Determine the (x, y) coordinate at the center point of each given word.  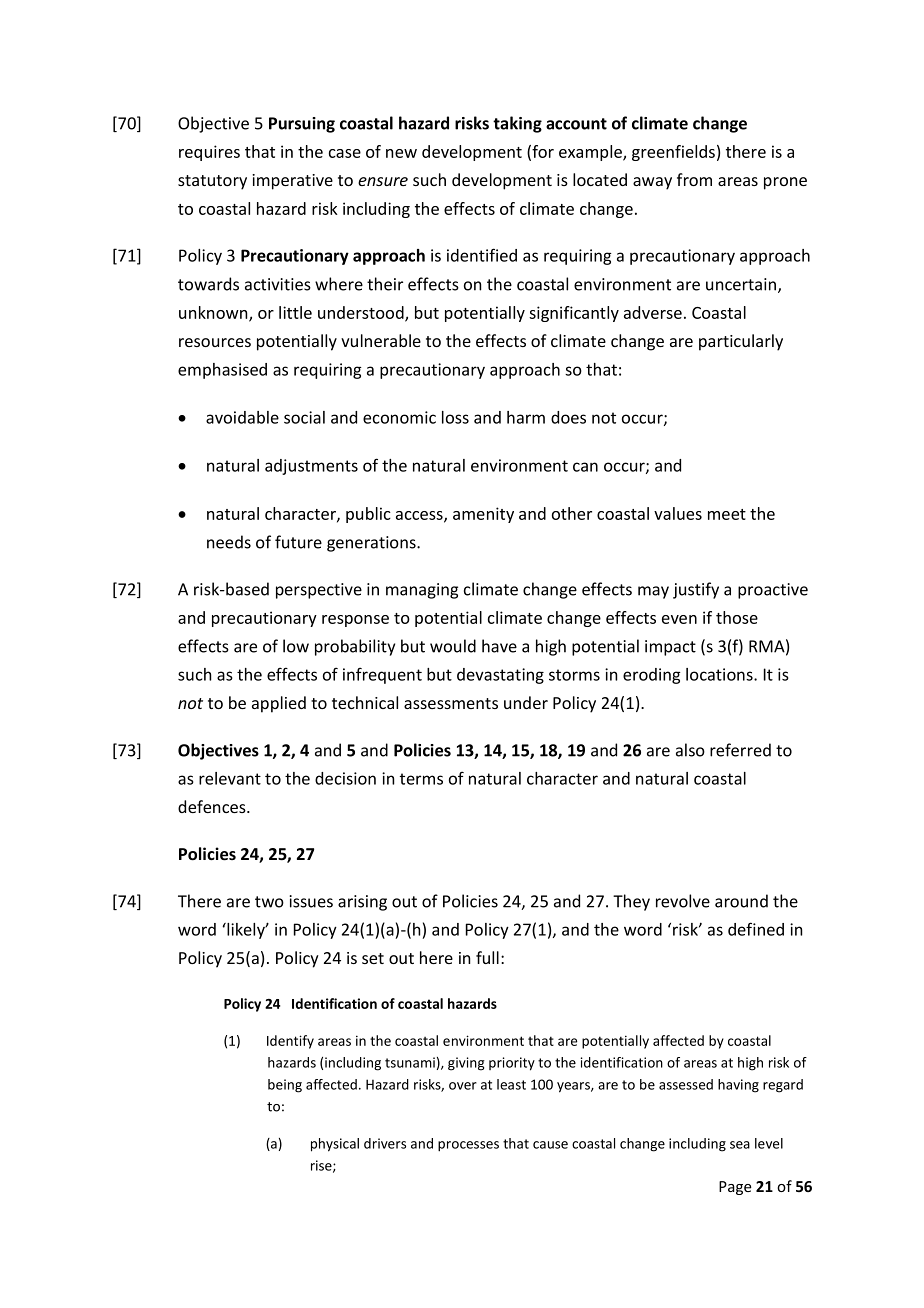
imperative (292, 182)
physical (335, 1145)
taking (517, 124)
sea (740, 1145)
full (487, 957)
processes (468, 1146)
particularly (741, 342)
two (269, 902)
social (304, 417)
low (296, 646)
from (694, 179)
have (499, 646)
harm (526, 417)
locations (720, 674)
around (741, 901)
